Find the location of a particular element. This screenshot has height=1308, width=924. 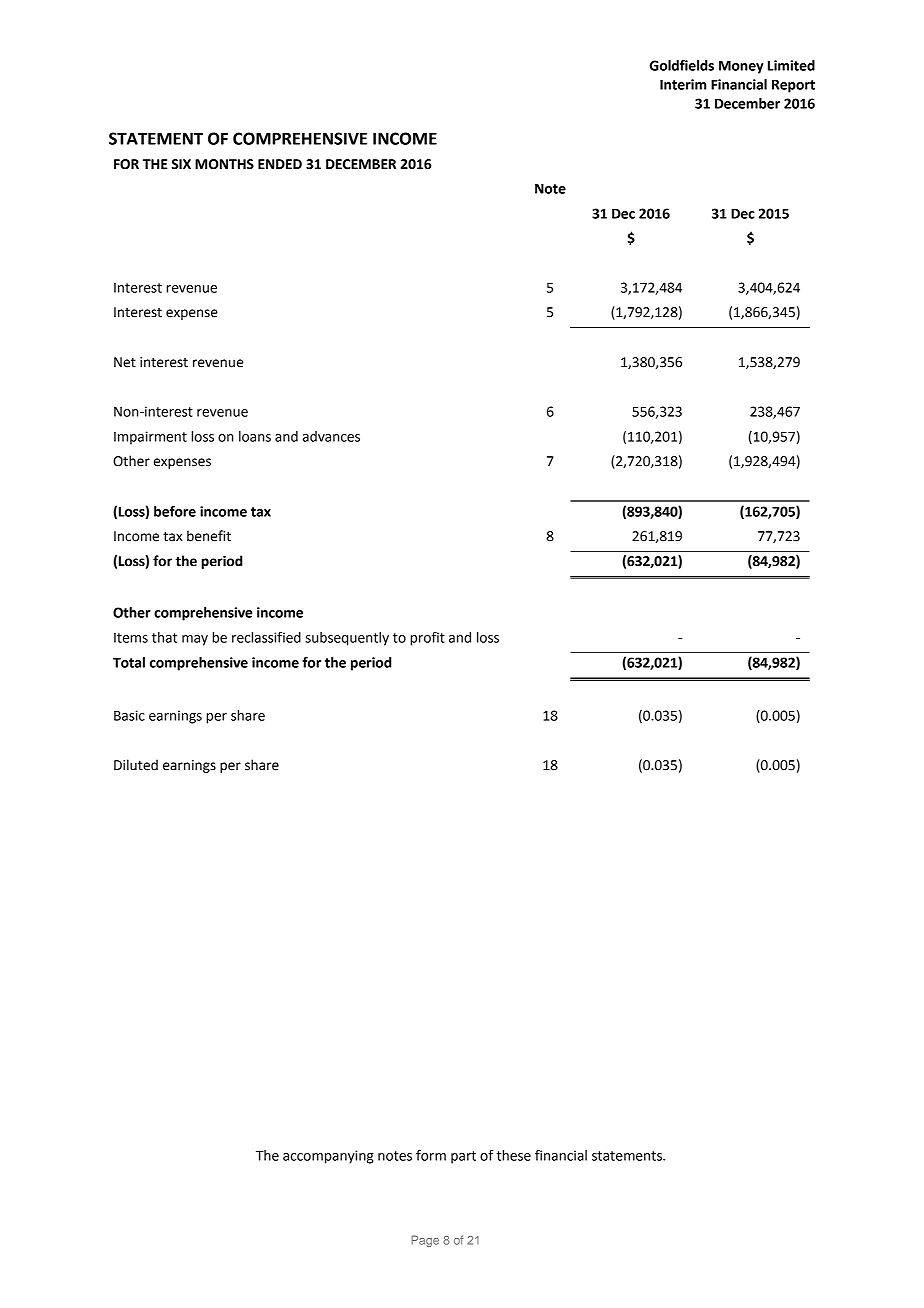

may is located at coordinates (195, 640).
